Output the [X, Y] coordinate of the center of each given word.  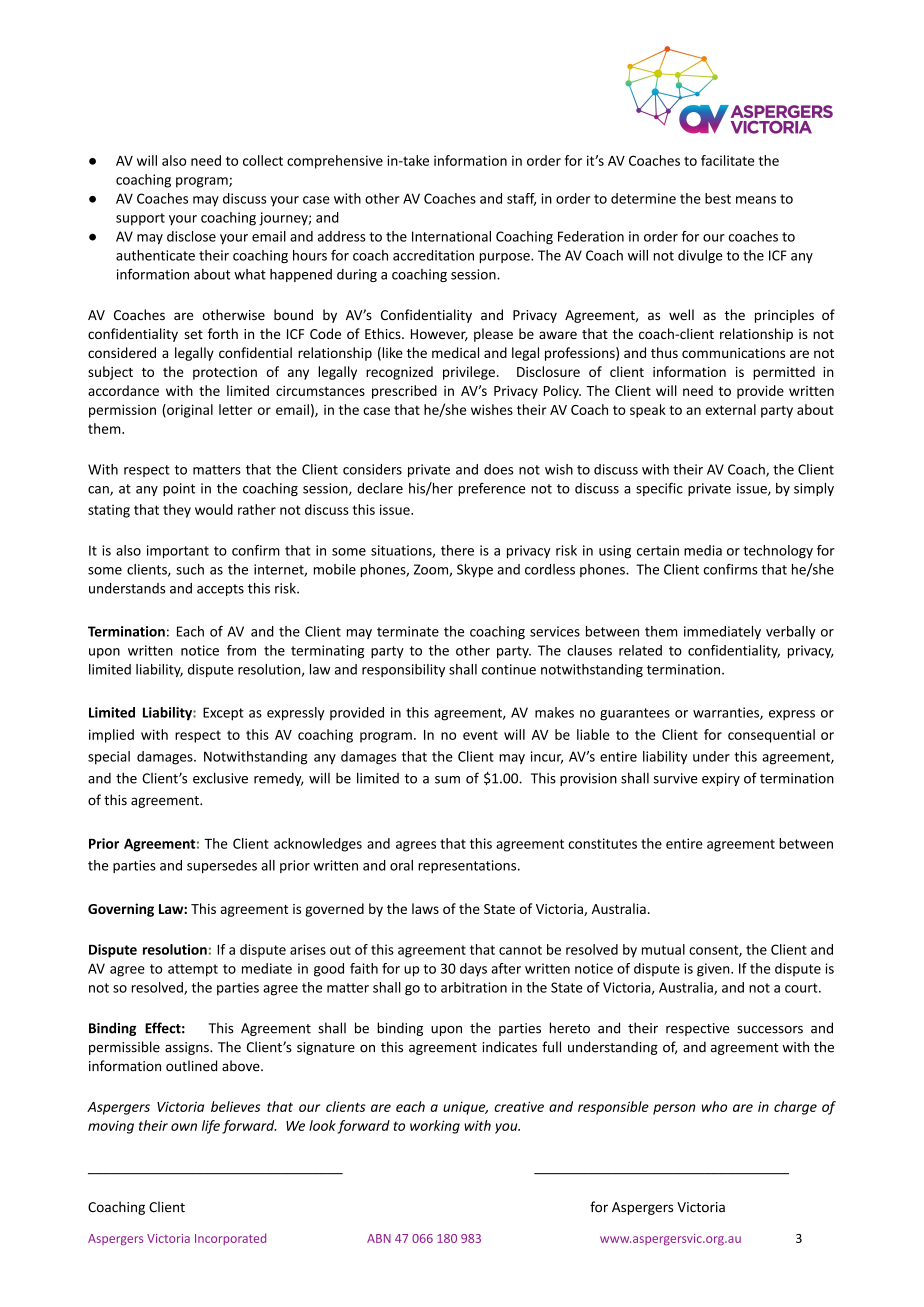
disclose [191, 236]
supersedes [222, 866]
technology [778, 552]
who [714, 1106]
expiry [721, 779]
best [718, 198]
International [451, 236]
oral [401, 865]
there [457, 550]
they [177, 511]
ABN [379, 1238]
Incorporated [230, 1239]
